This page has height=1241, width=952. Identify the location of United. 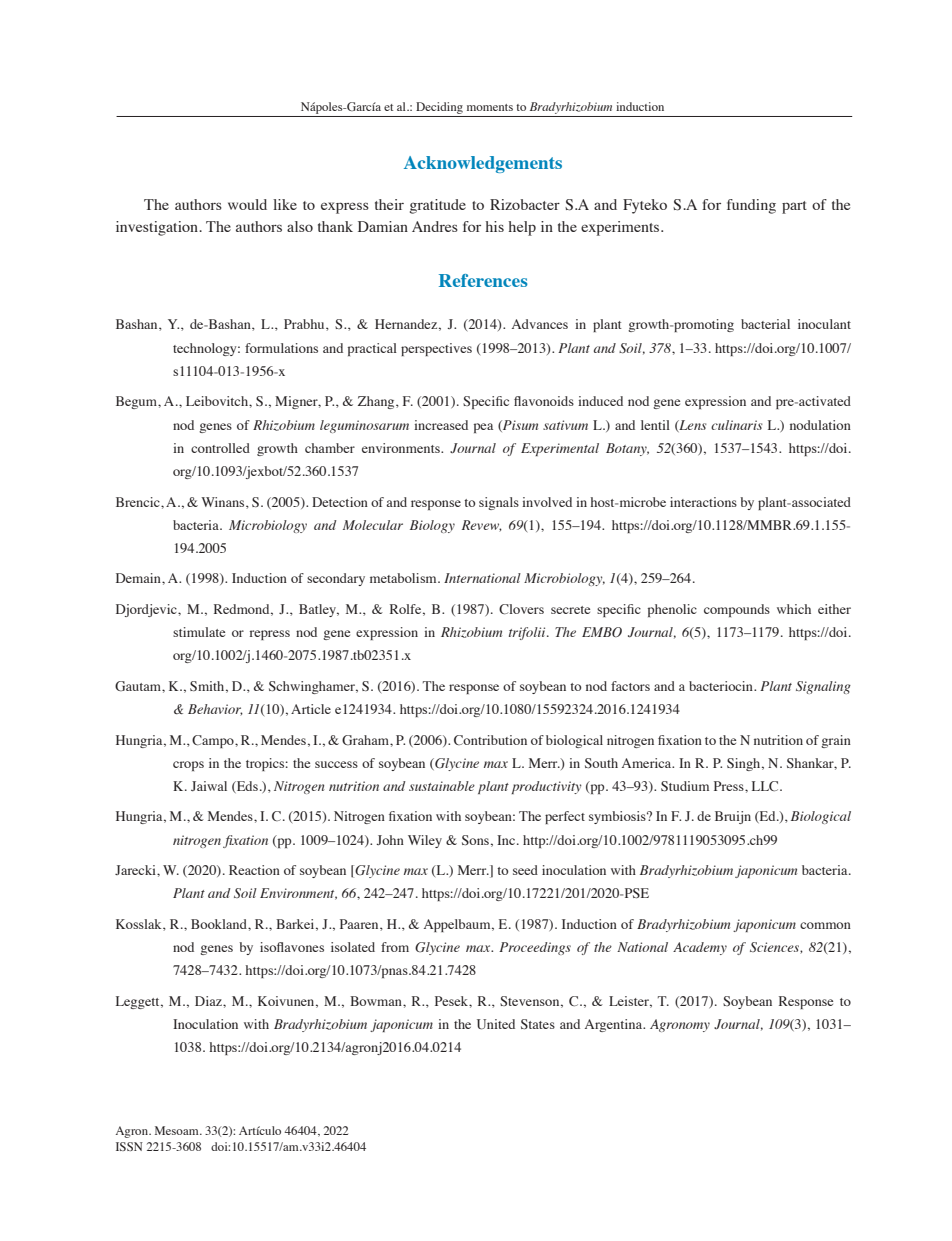
(496, 1024).
